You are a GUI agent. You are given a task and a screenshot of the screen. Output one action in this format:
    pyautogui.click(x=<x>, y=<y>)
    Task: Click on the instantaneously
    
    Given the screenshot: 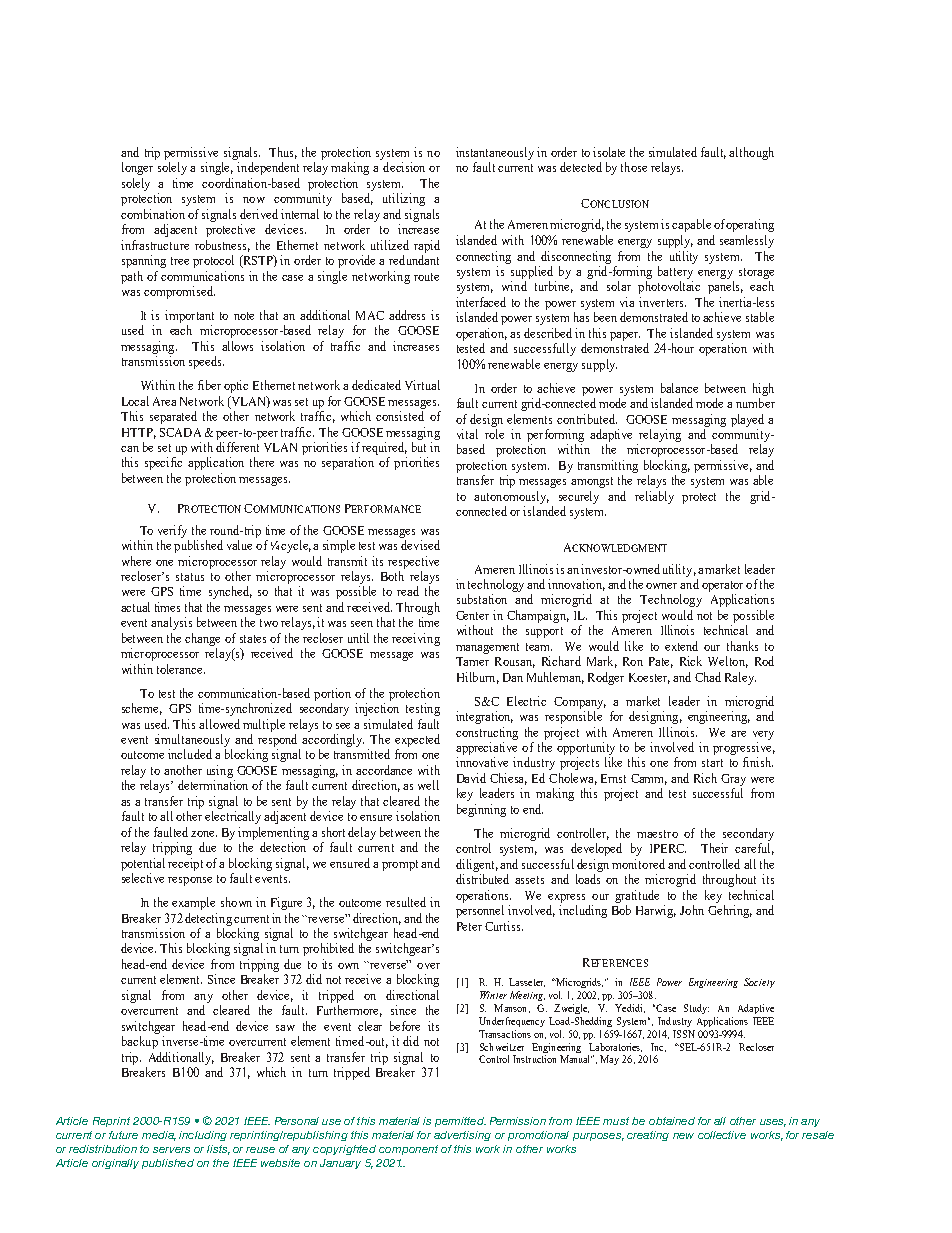 What is the action you would take?
    pyautogui.click(x=495, y=153)
